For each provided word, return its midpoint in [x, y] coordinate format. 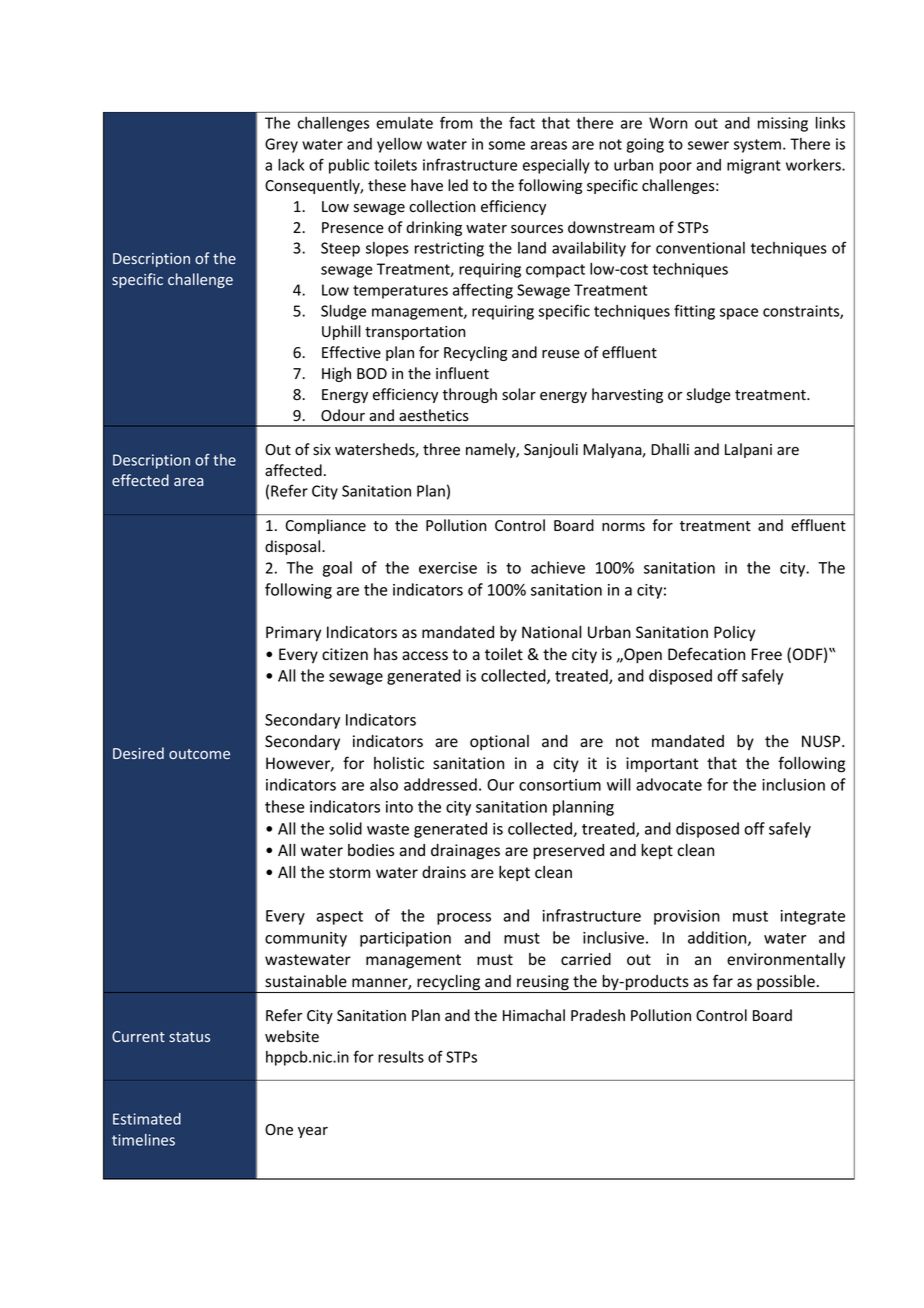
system [757, 146]
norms [623, 527]
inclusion [793, 784]
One [279, 1130]
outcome [199, 754]
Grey [281, 145]
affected [293, 470]
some [506, 145]
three [441, 449]
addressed [440, 784]
